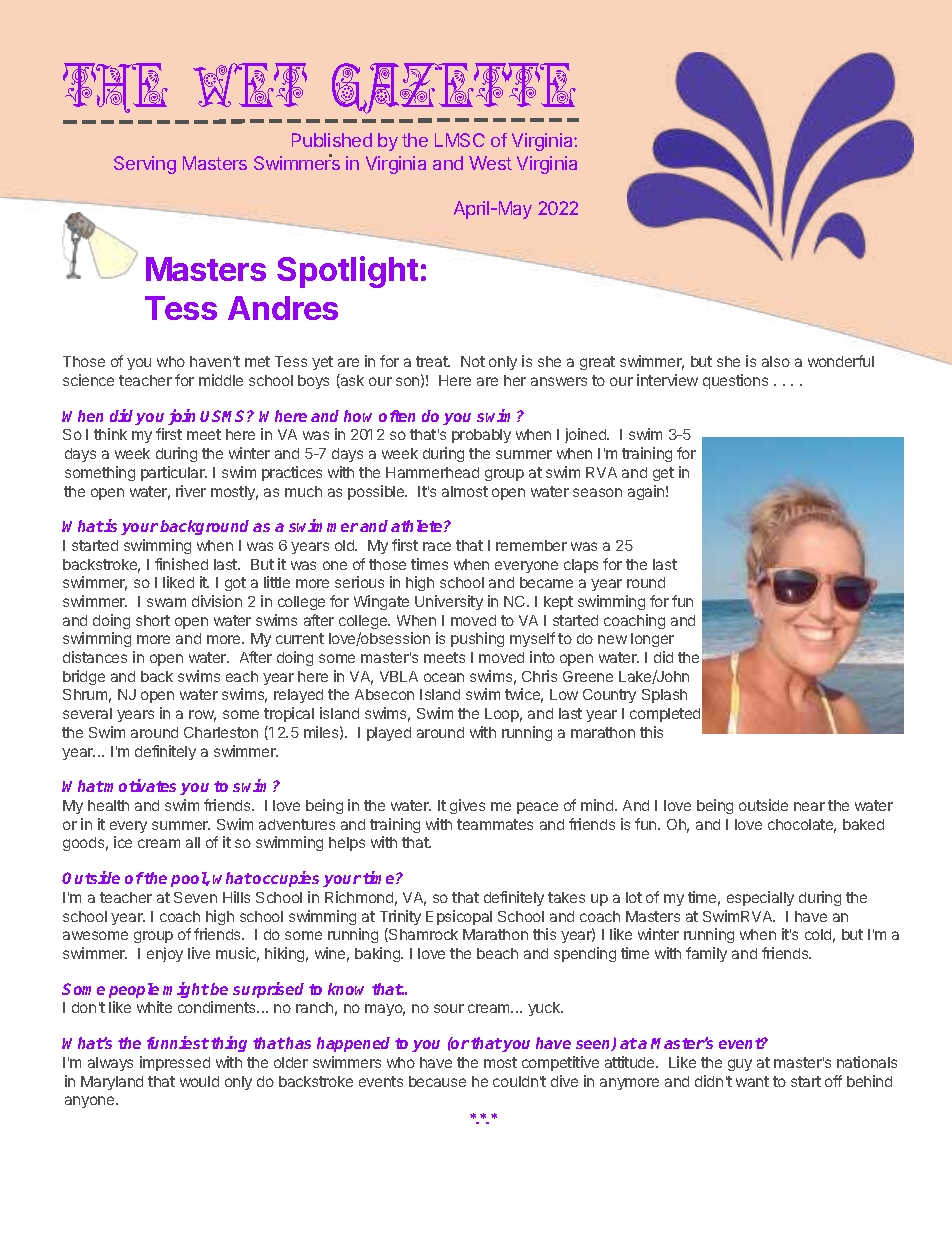  I want to click on near, so click(809, 806).
